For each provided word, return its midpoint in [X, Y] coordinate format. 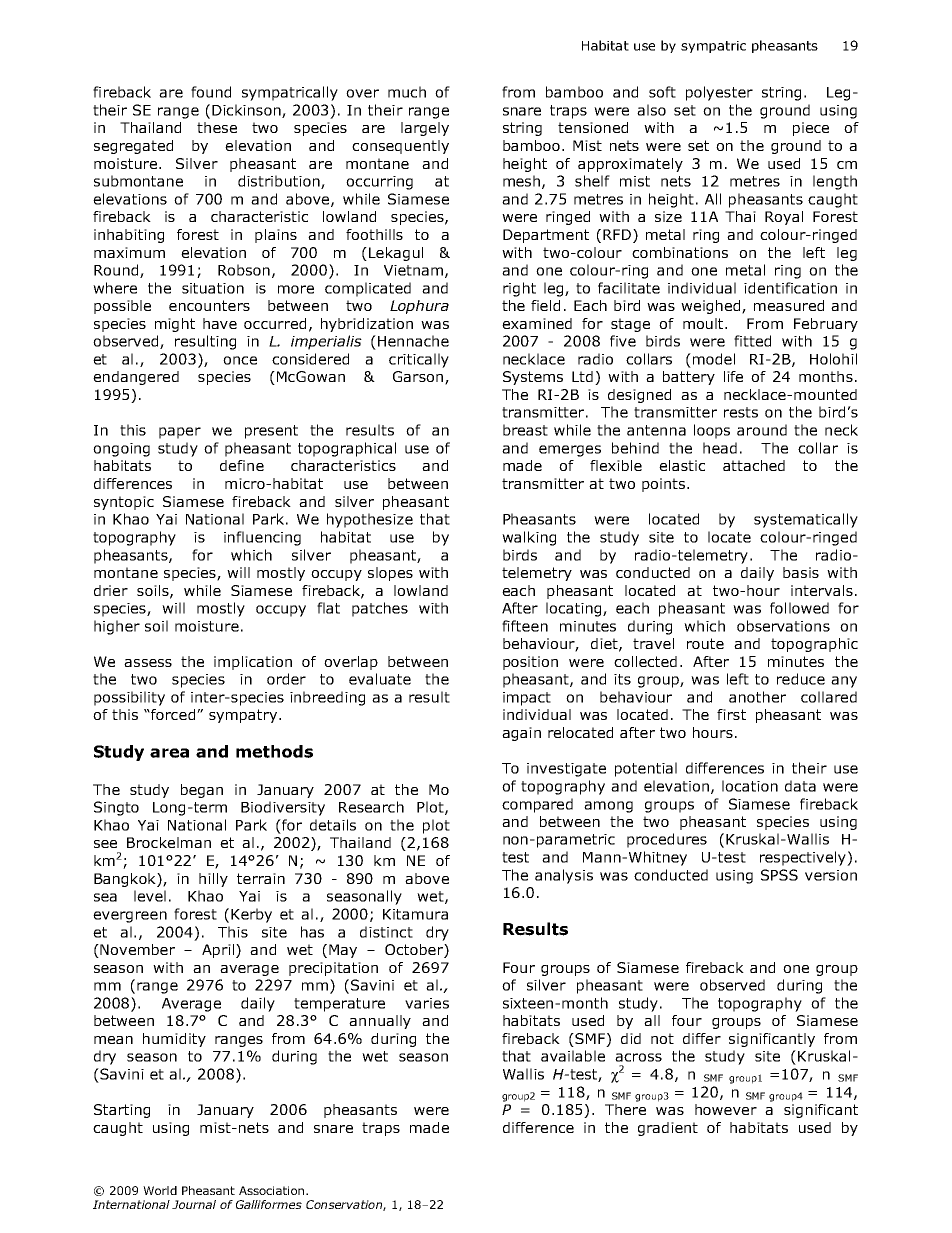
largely [425, 129]
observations [783, 626]
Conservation [345, 1205]
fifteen [525, 626]
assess [148, 663]
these [217, 127]
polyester [719, 93]
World [160, 1190]
